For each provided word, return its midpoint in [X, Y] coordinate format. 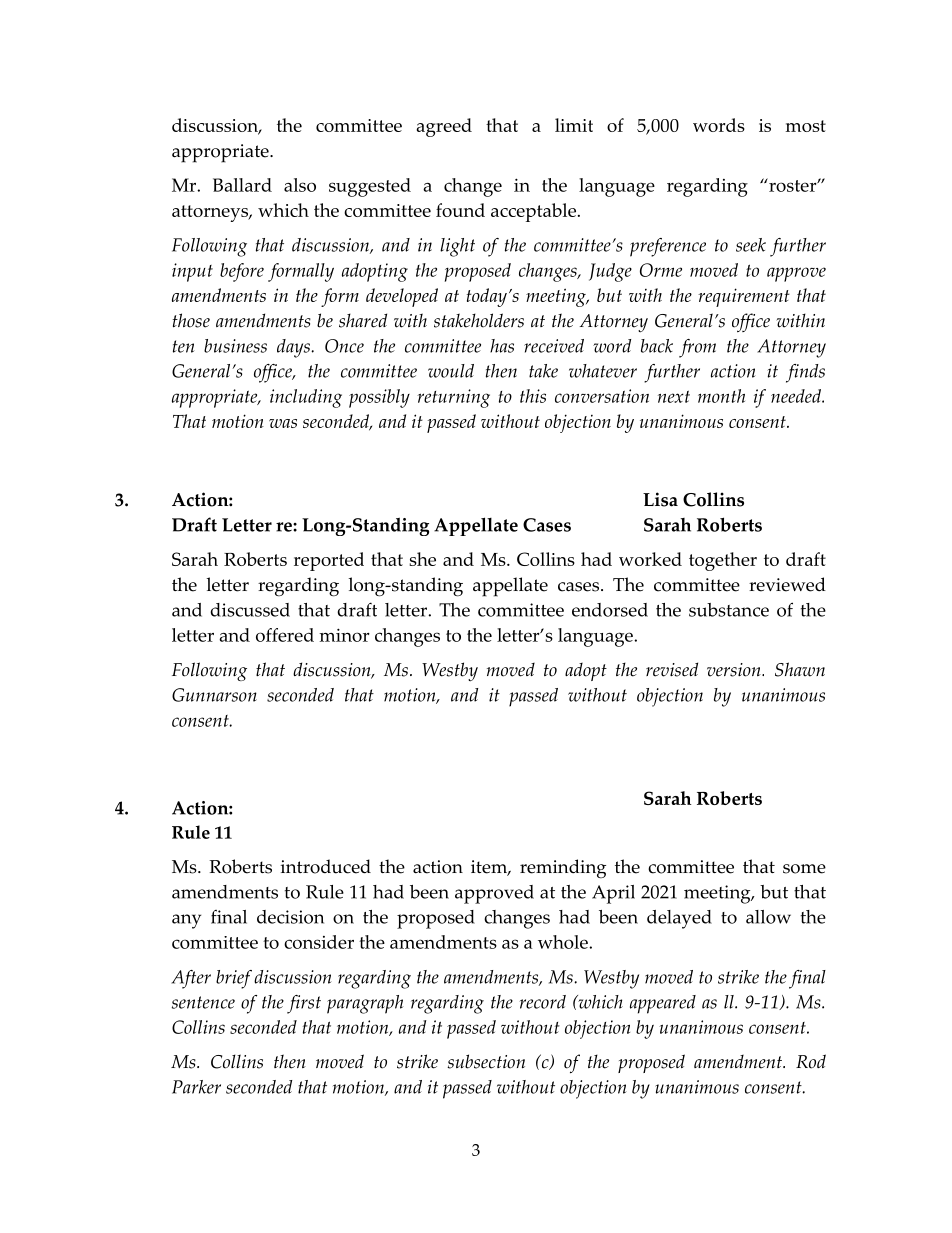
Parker [196, 1087]
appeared [663, 1004]
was [283, 423]
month [721, 396]
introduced [326, 866]
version [735, 670]
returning [453, 398]
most [806, 126]
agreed [444, 127]
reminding [563, 869]
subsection [486, 1061]
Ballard [242, 185]
